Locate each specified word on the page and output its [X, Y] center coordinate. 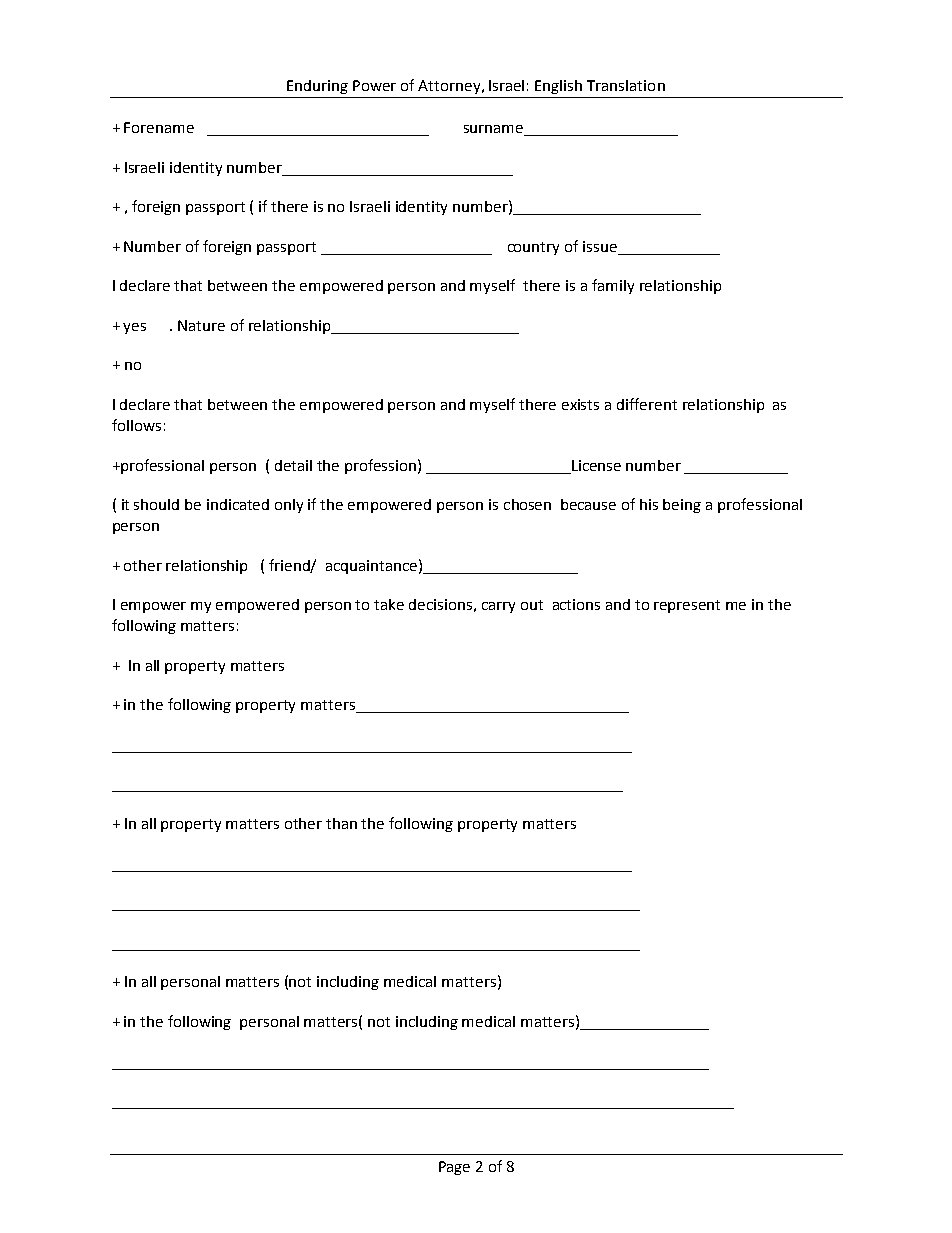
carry [498, 607]
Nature [201, 325]
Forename [159, 127]
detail [293, 465]
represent [687, 606]
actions [576, 604]
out [532, 605]
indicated [238, 504]
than [341, 823]
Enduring [317, 87]
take [389, 604]
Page [454, 1168]
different [647, 404]
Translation [626, 85]
